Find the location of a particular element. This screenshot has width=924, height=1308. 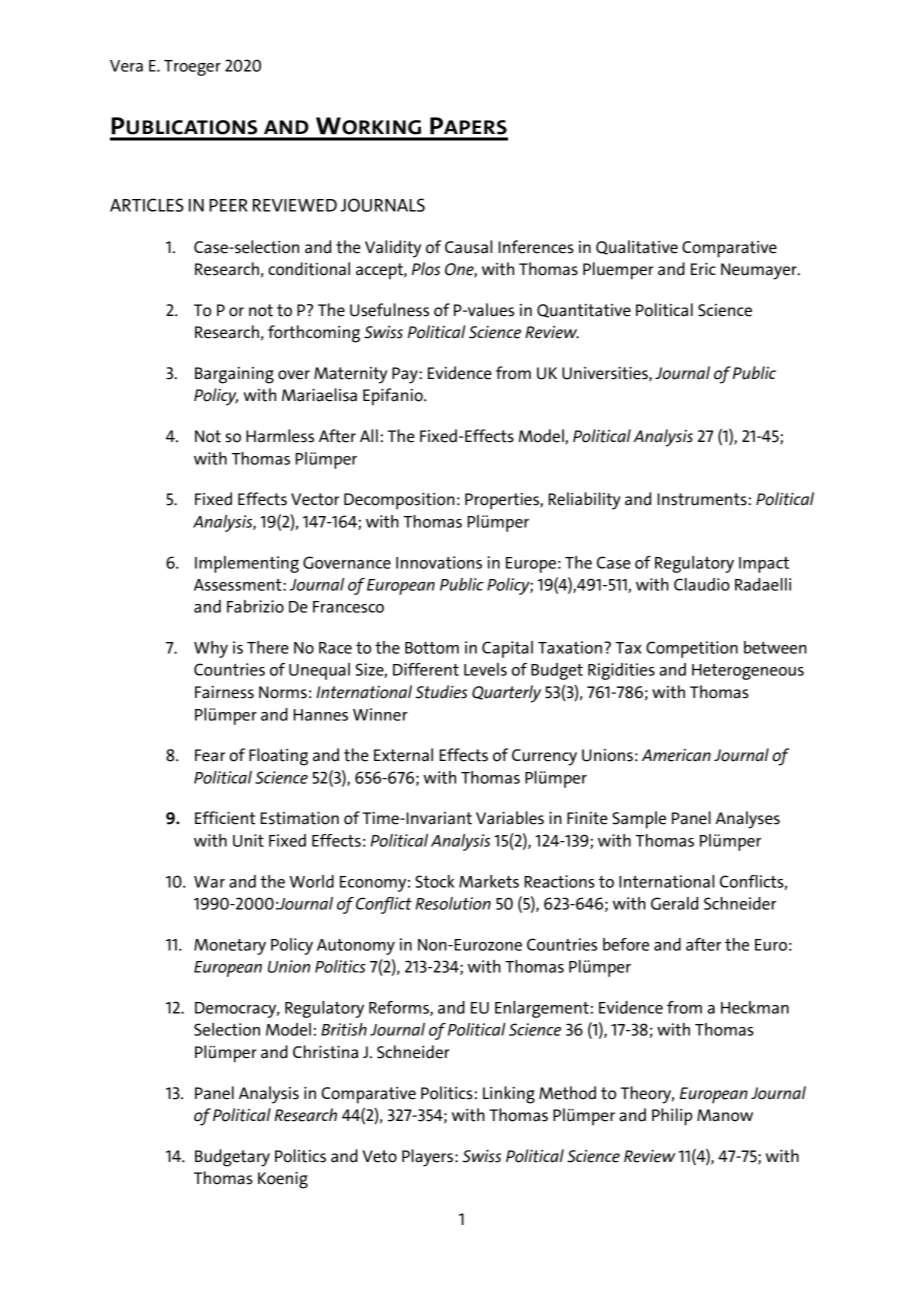

Qualitative is located at coordinates (637, 247).
